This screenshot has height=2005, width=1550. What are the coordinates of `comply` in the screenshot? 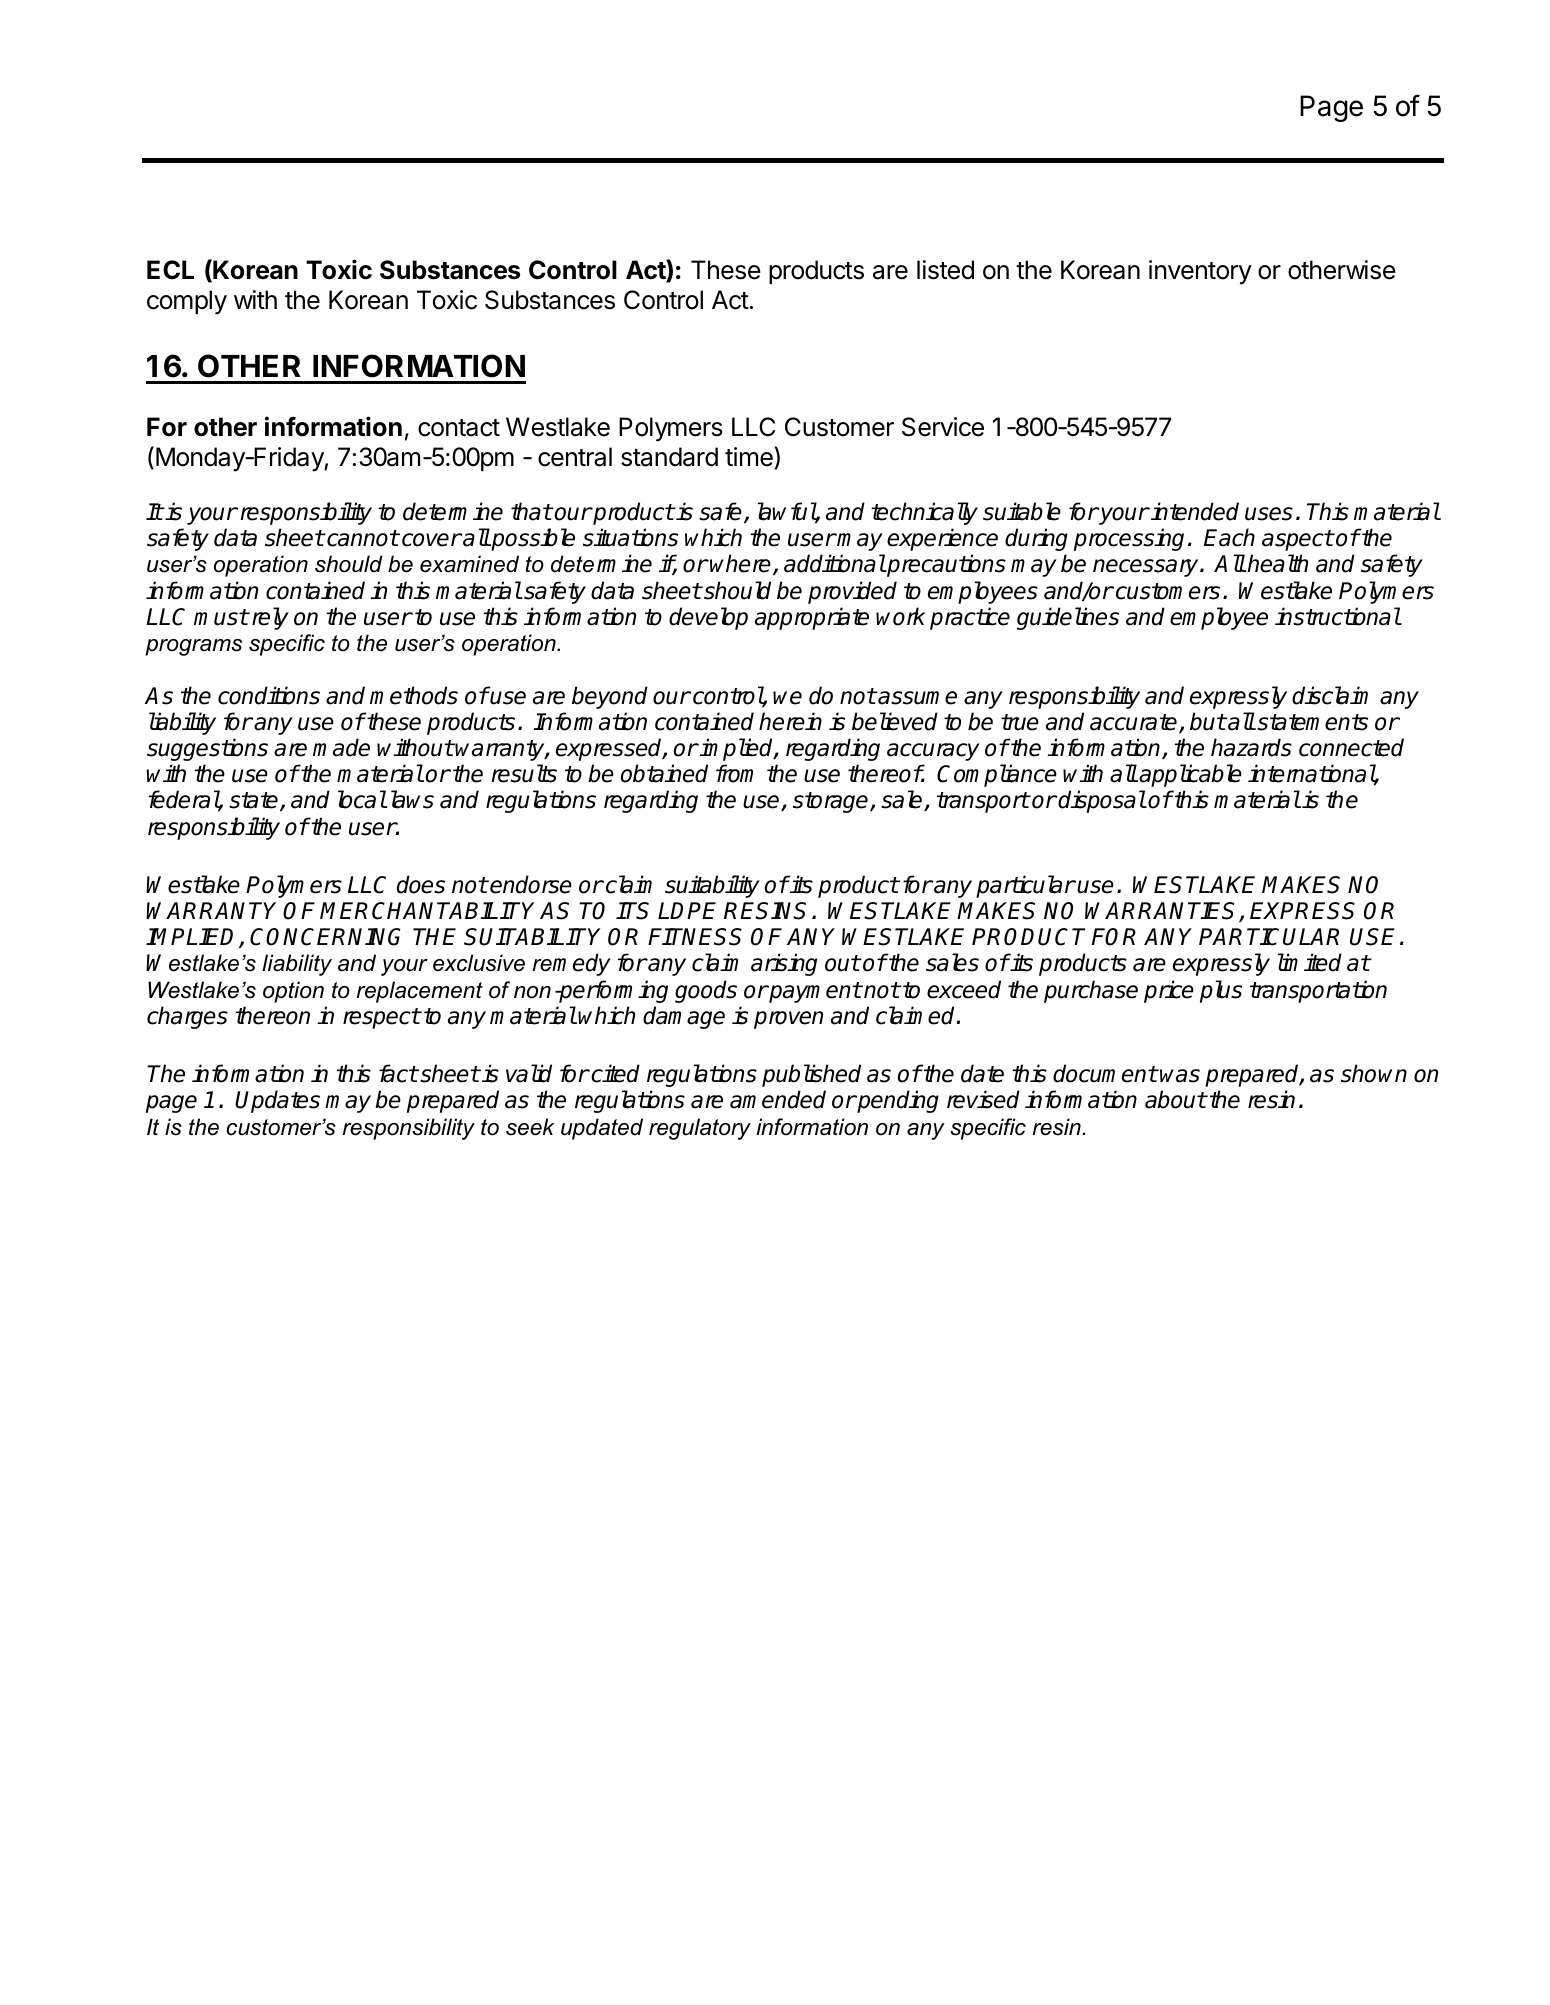 It's located at (187, 302).
